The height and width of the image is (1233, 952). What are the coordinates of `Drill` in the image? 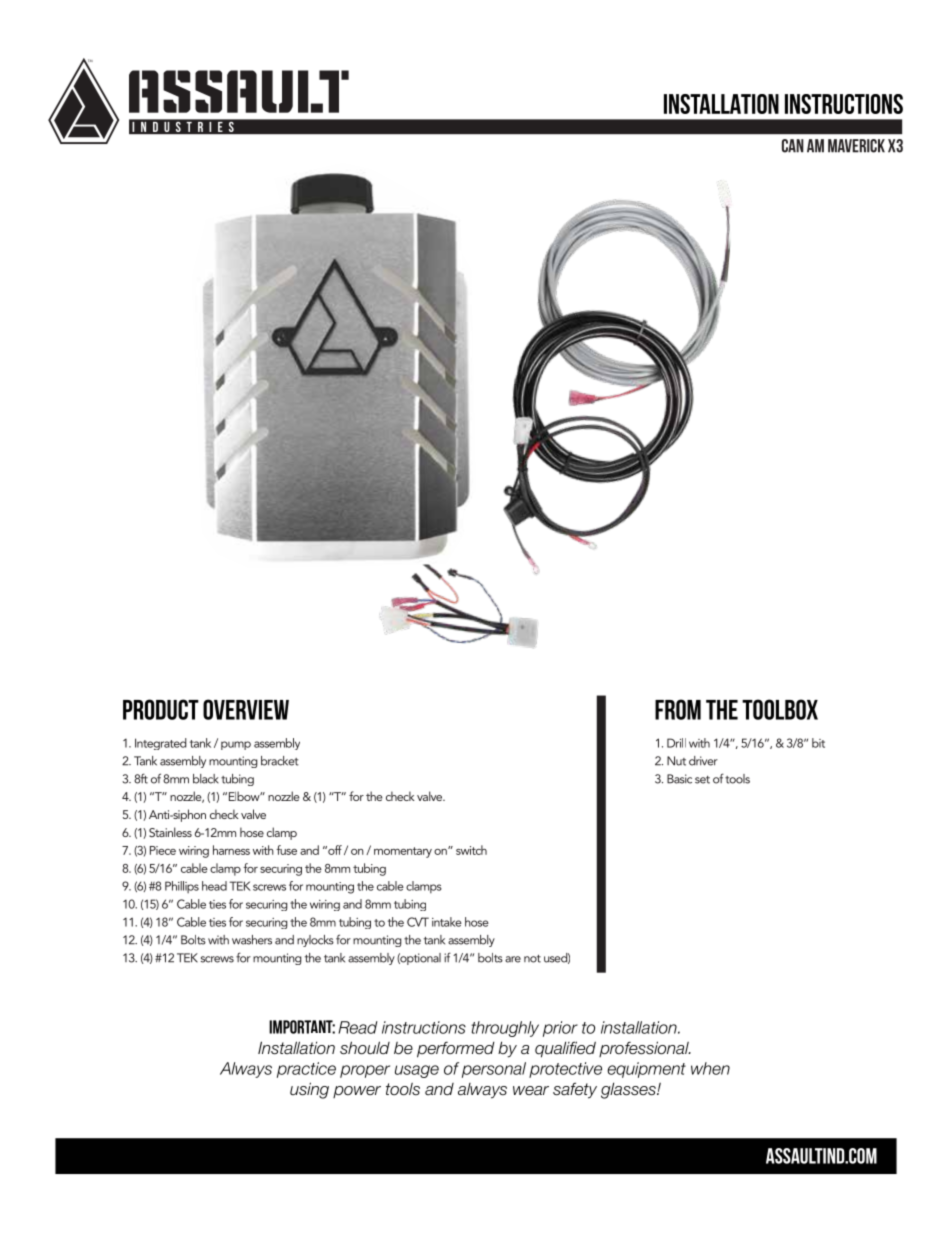 It's located at (676, 743).
